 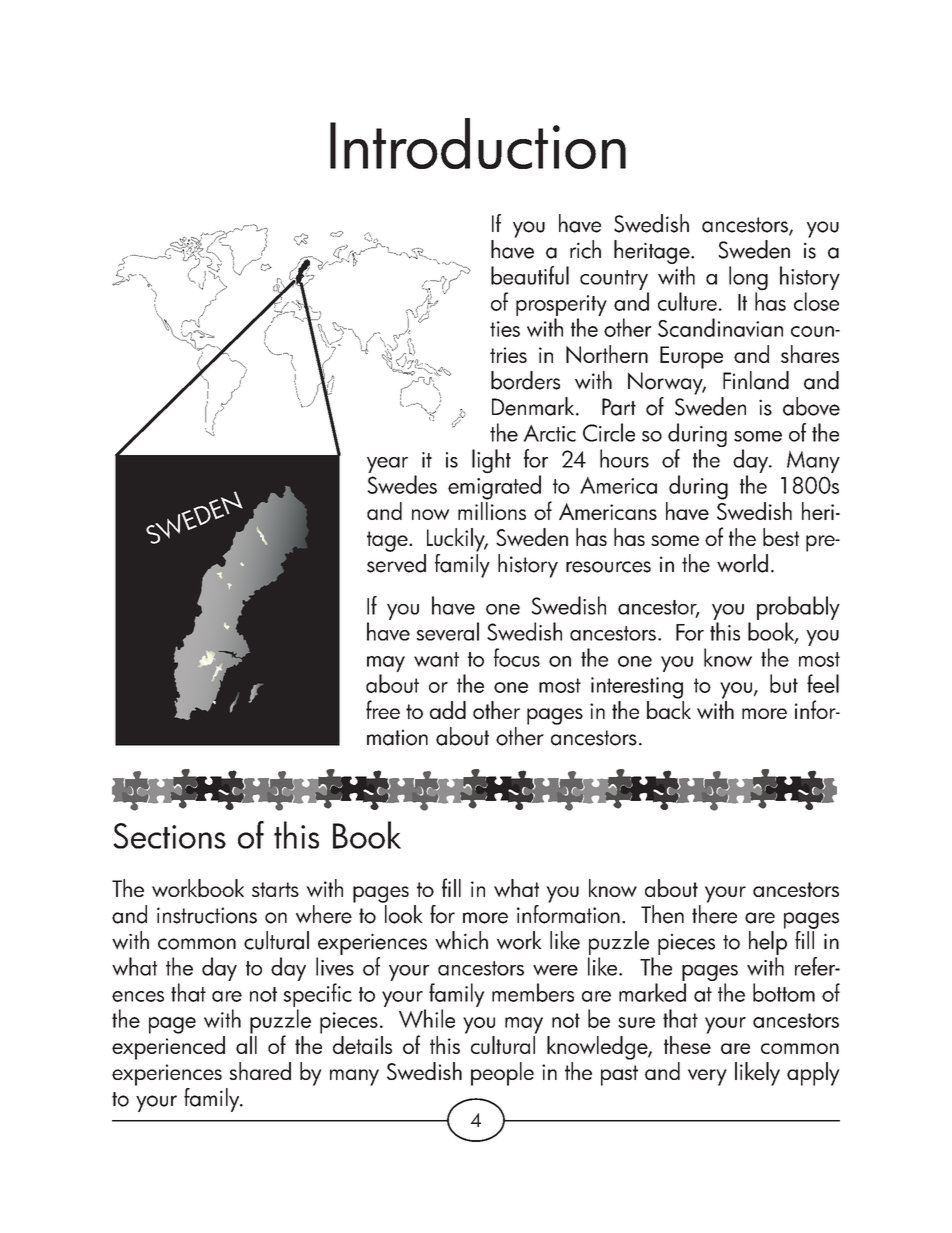 I want to click on rich, so click(x=585, y=249).
